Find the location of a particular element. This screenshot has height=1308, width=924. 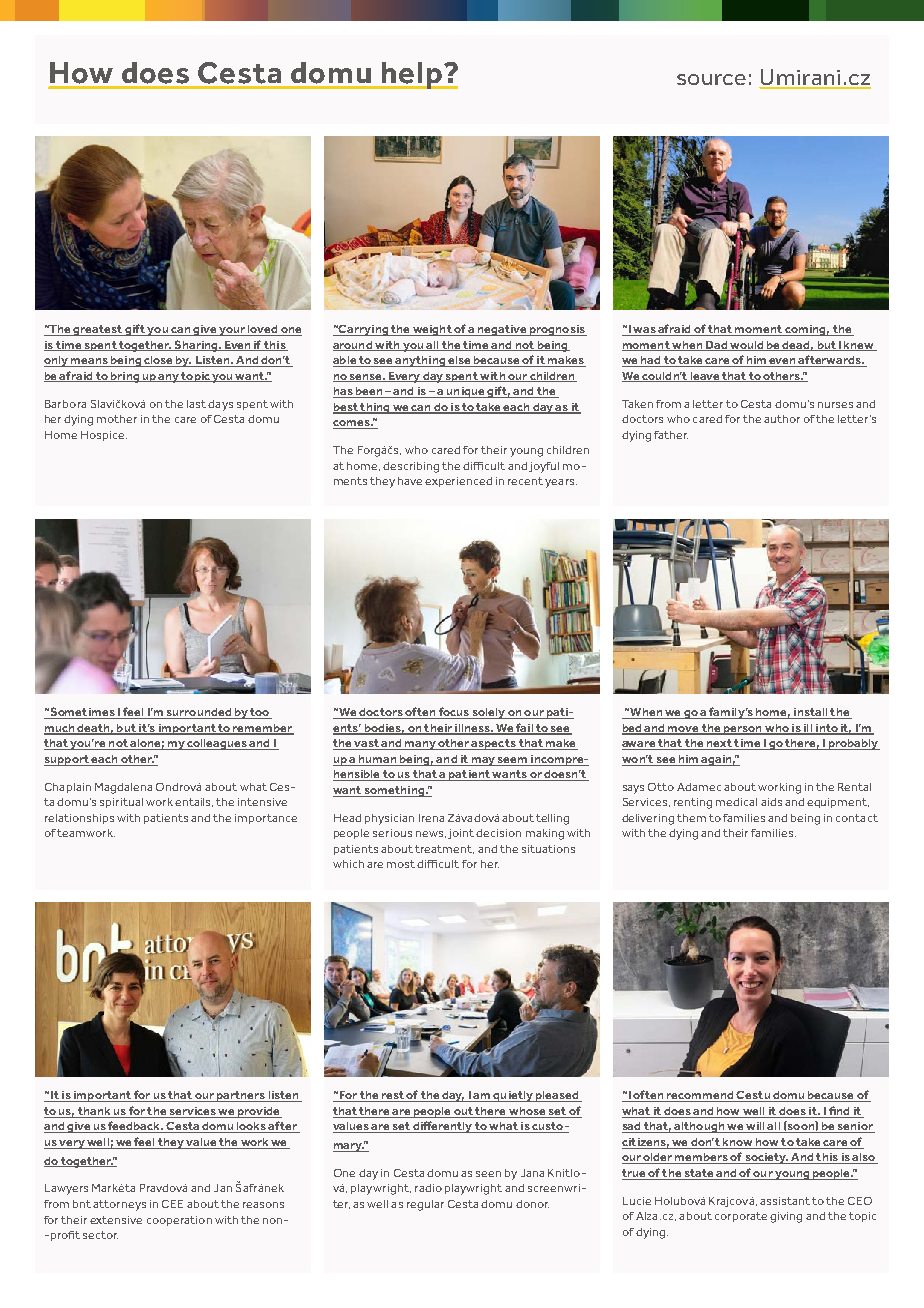

close is located at coordinates (158, 361).
